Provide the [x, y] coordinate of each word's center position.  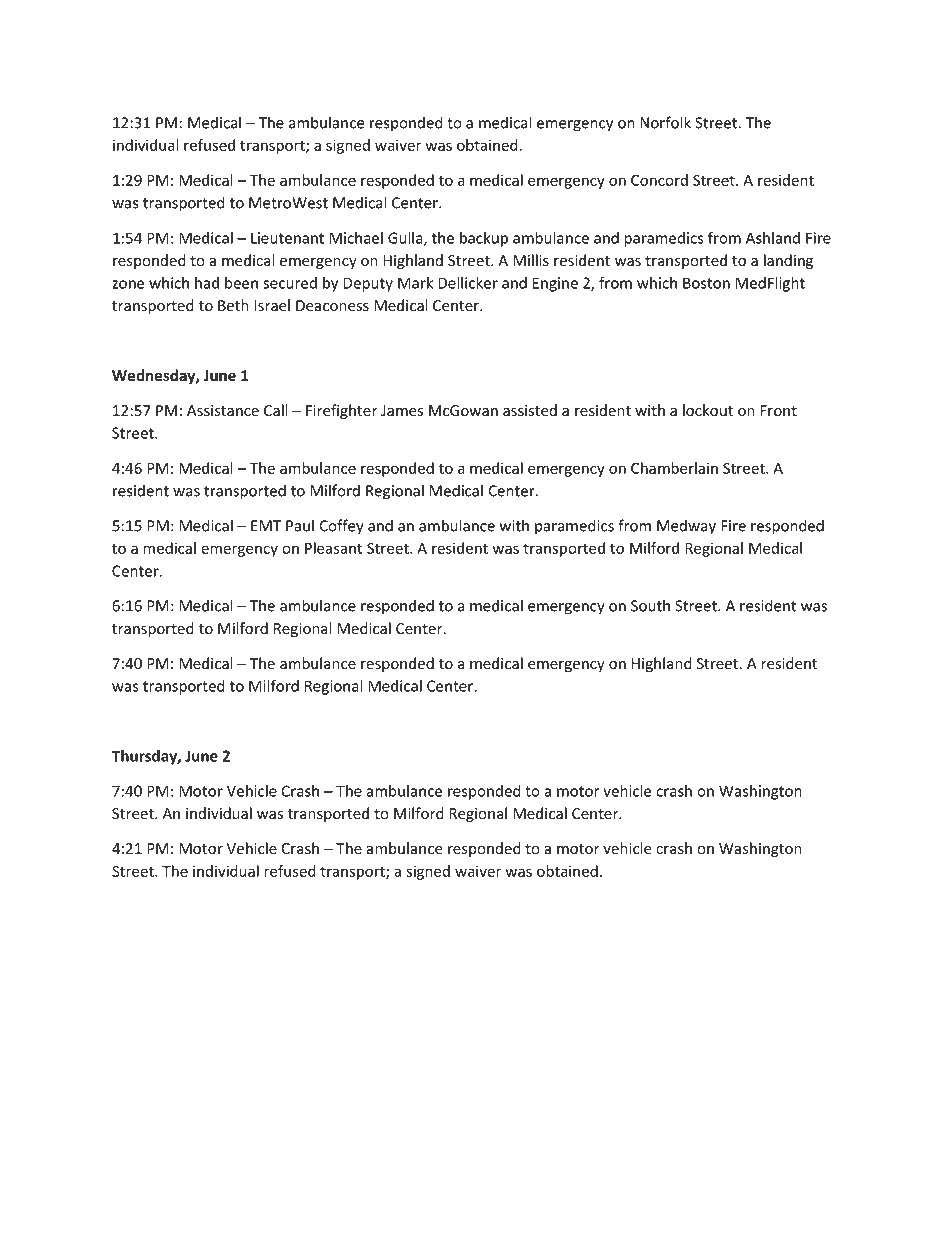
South [650, 605]
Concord [659, 180]
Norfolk [665, 122]
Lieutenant [287, 238]
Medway [686, 527]
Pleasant [334, 548]
